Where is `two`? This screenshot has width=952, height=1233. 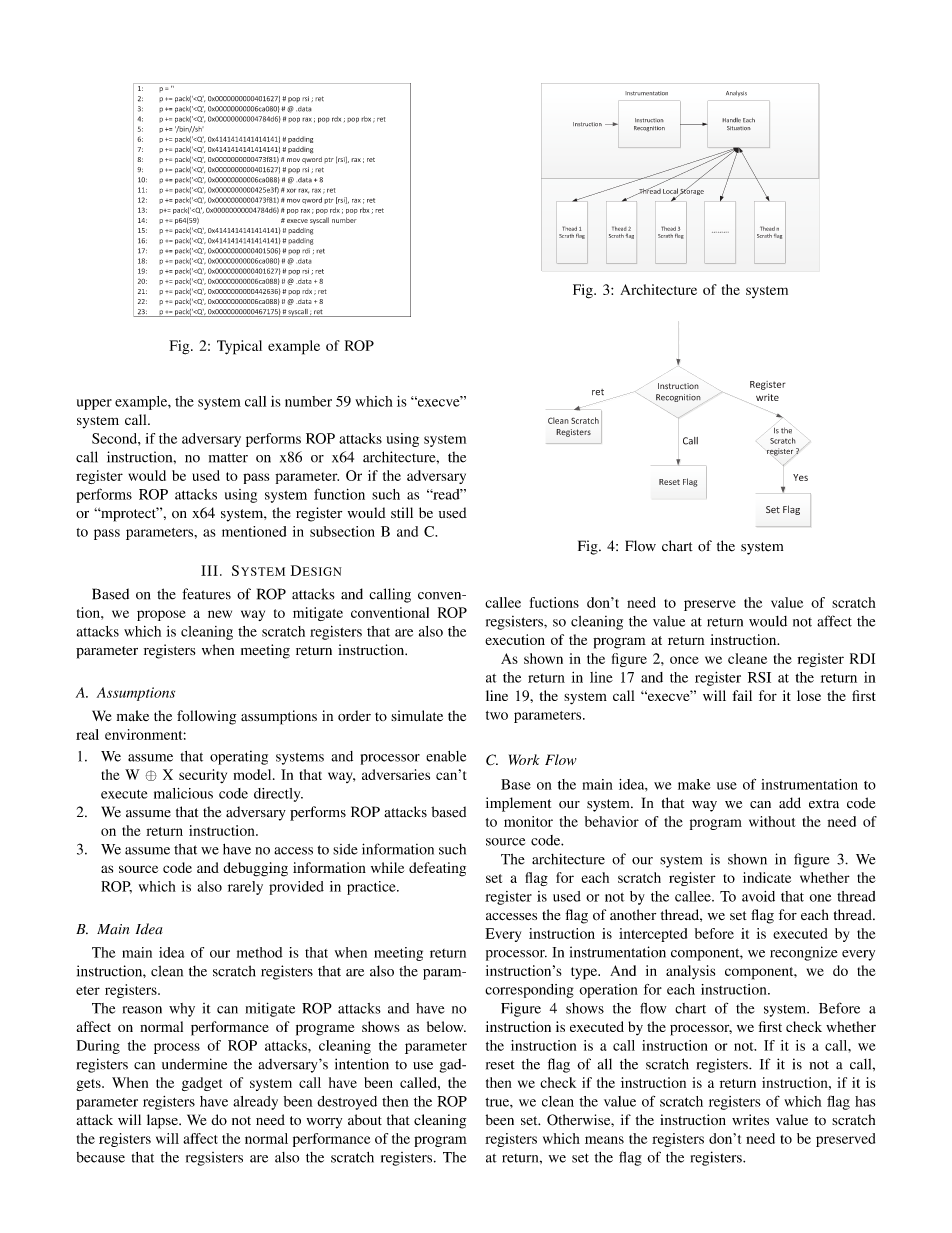 two is located at coordinates (497, 715).
